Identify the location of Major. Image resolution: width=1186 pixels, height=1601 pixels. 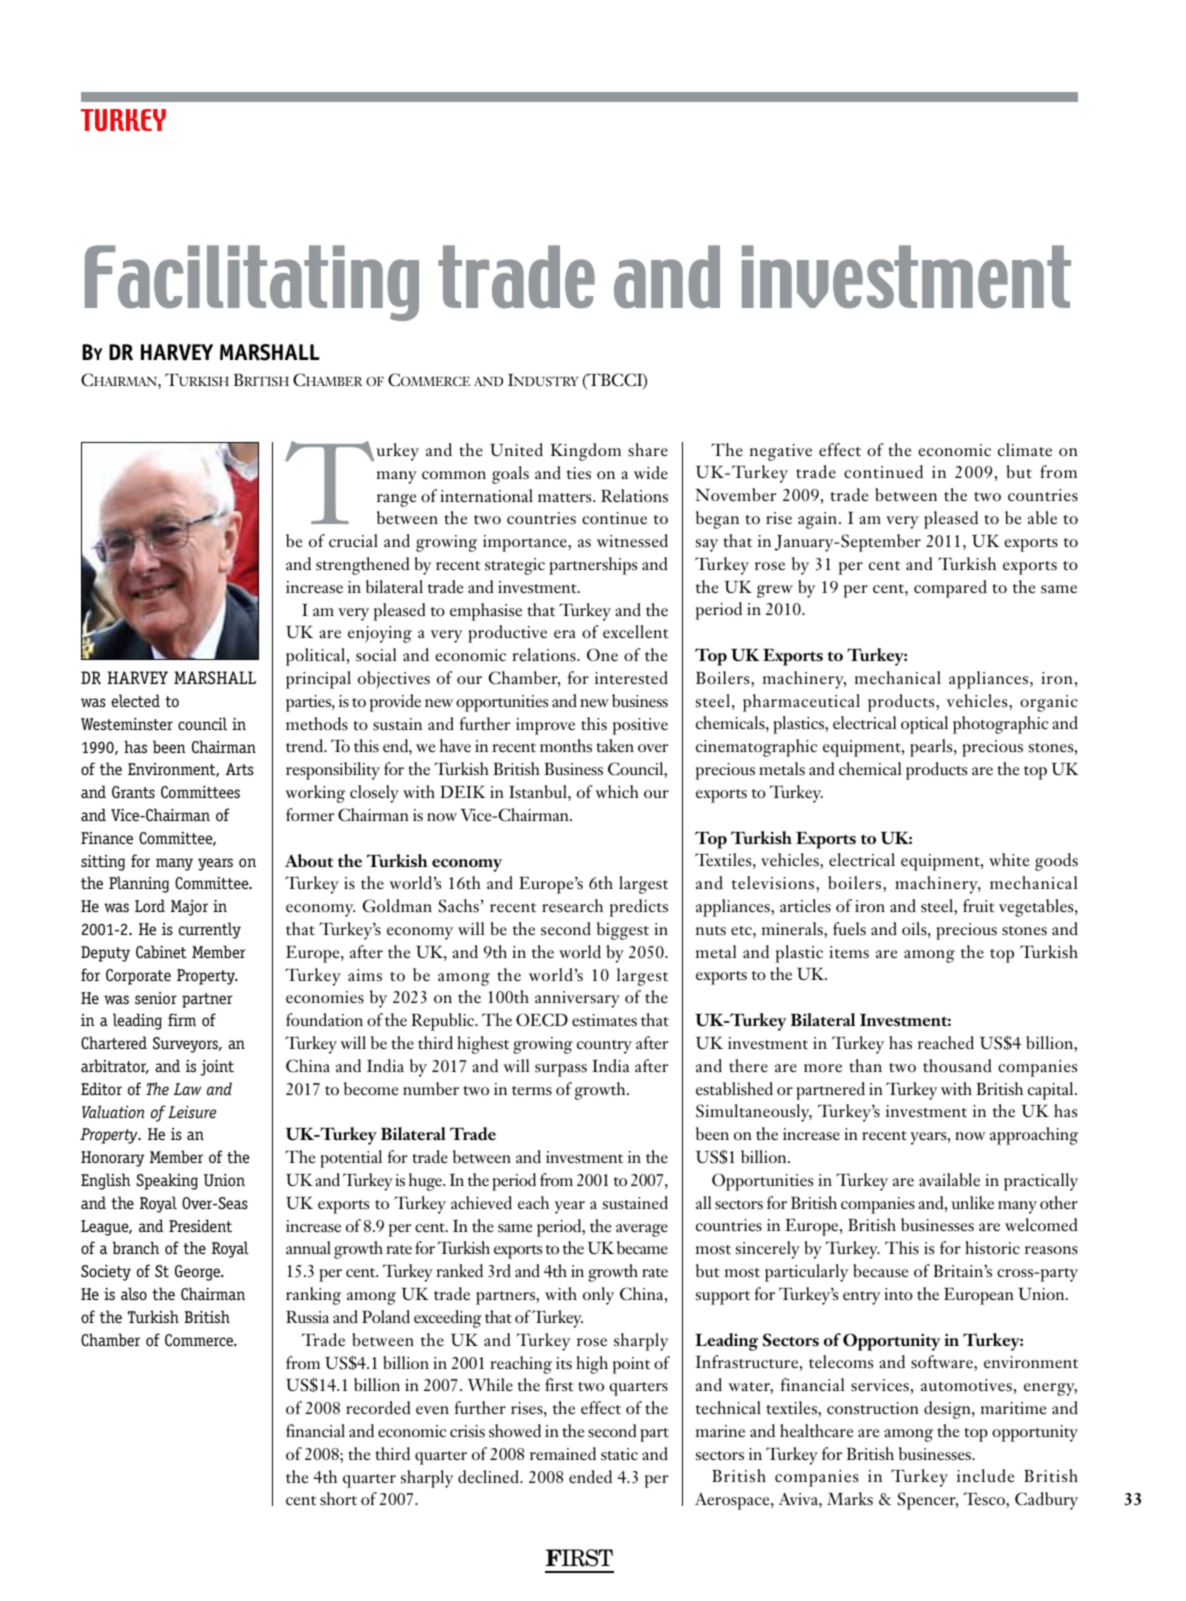
(189, 908).
